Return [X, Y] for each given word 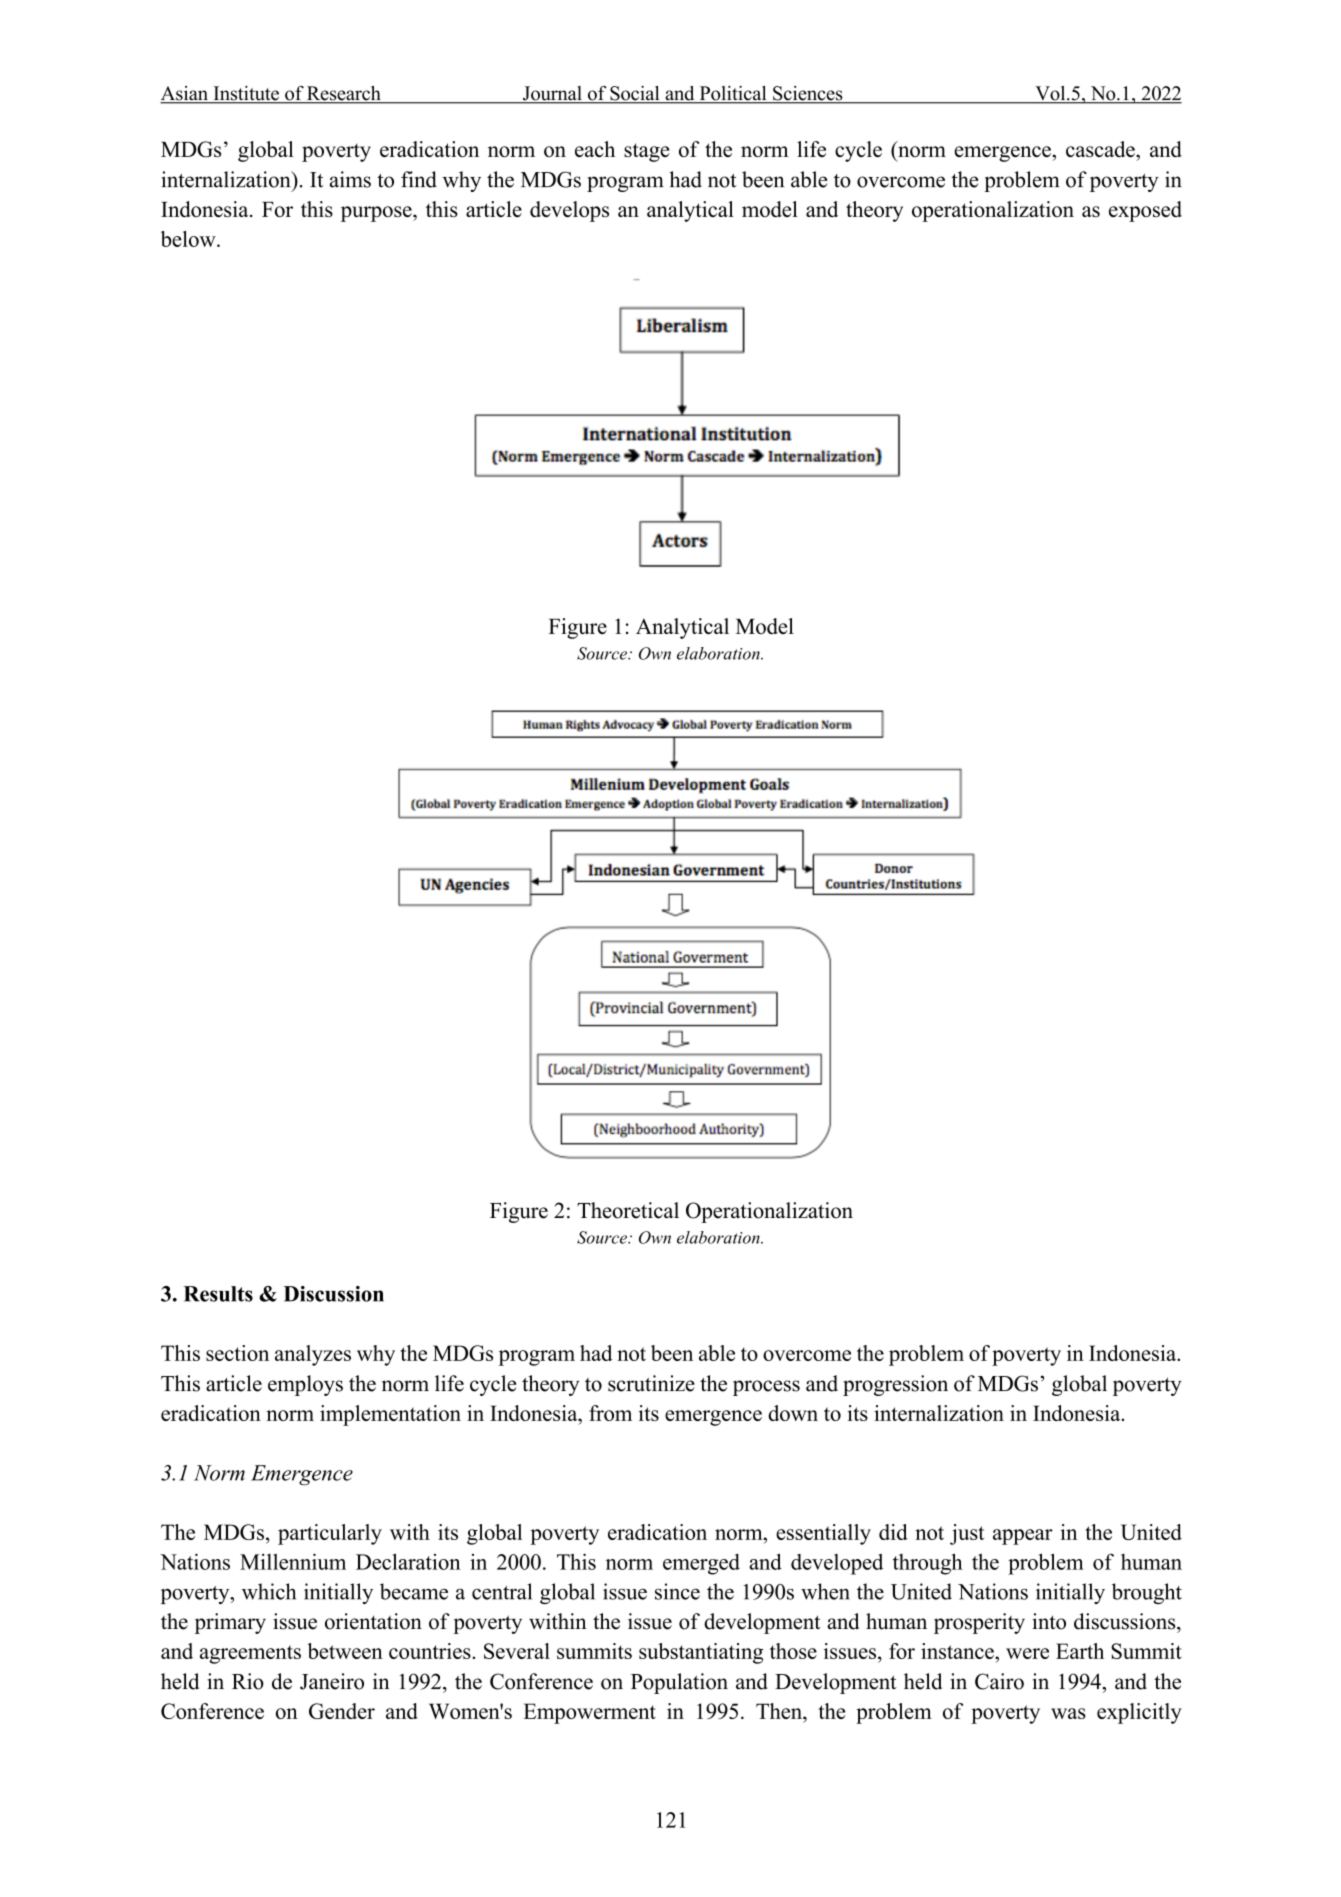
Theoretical [628, 1210]
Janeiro [332, 1681]
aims [350, 179]
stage [647, 152]
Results [218, 1294]
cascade [1101, 149]
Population [679, 1683]
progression [895, 1385]
